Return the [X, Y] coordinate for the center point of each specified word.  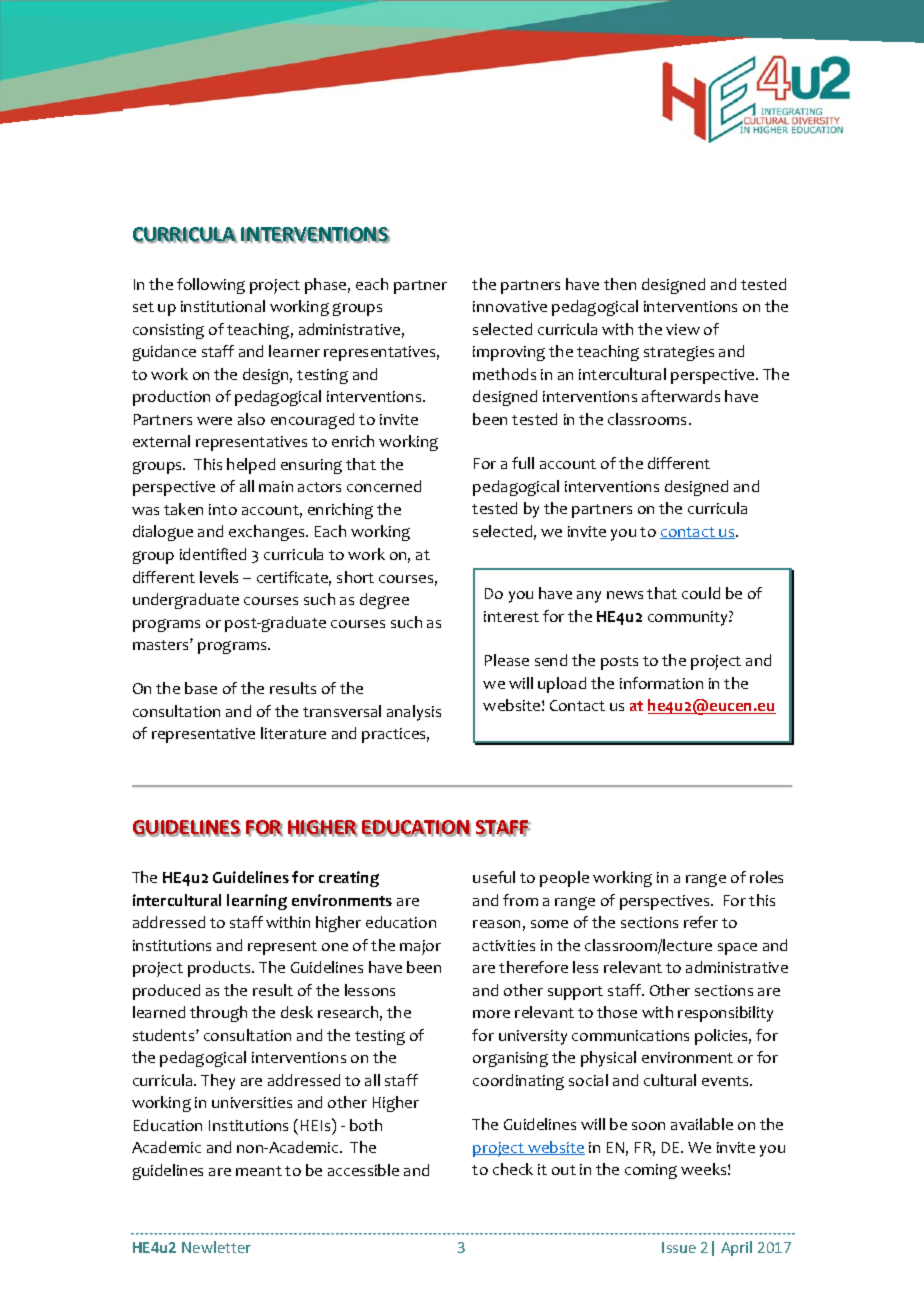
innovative [510, 306]
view [683, 329]
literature [293, 733]
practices [395, 735]
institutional [223, 306]
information [661, 683]
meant [259, 1171]
